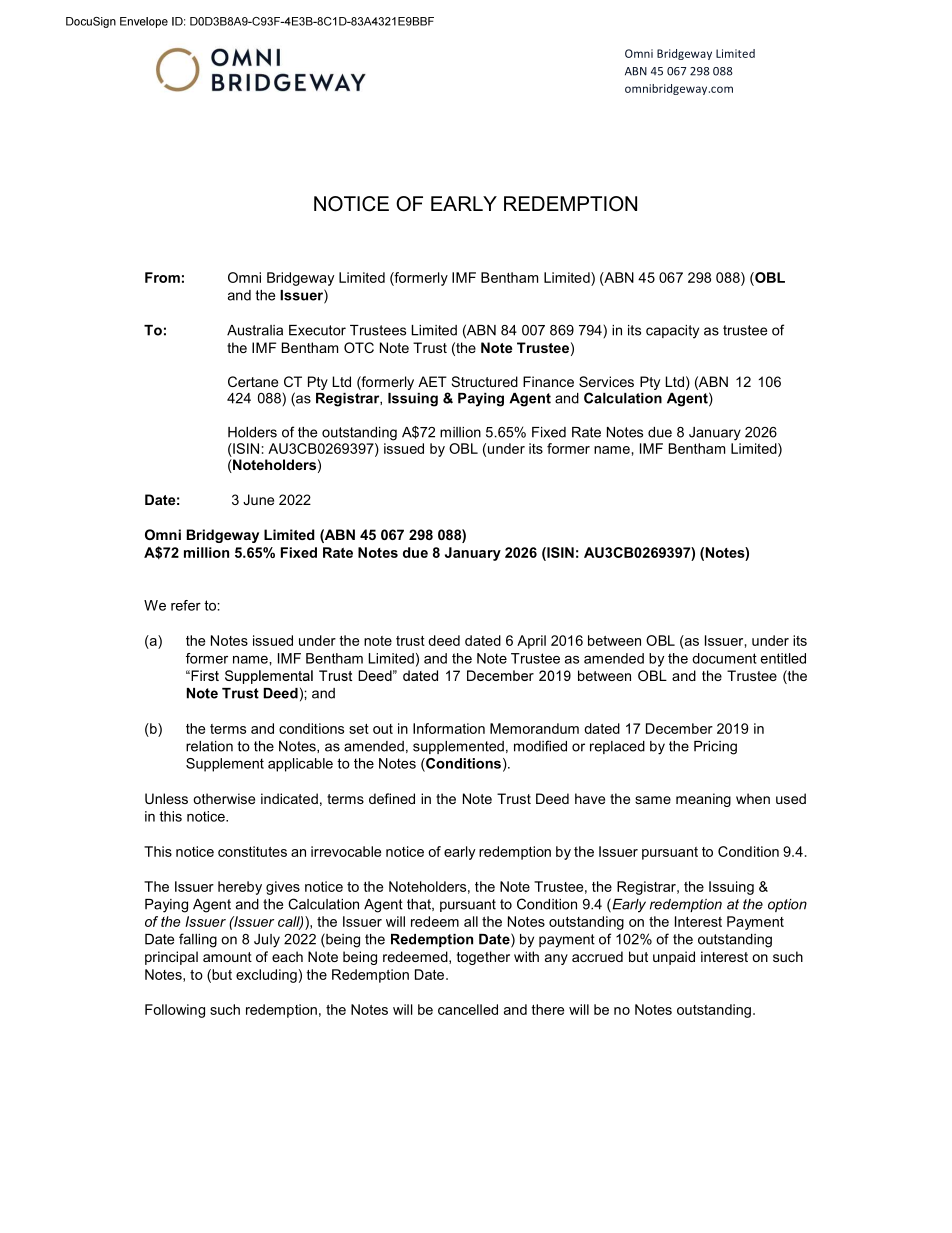  What do you see at coordinates (484, 381) in the screenshot?
I see `Structured` at bounding box center [484, 381].
